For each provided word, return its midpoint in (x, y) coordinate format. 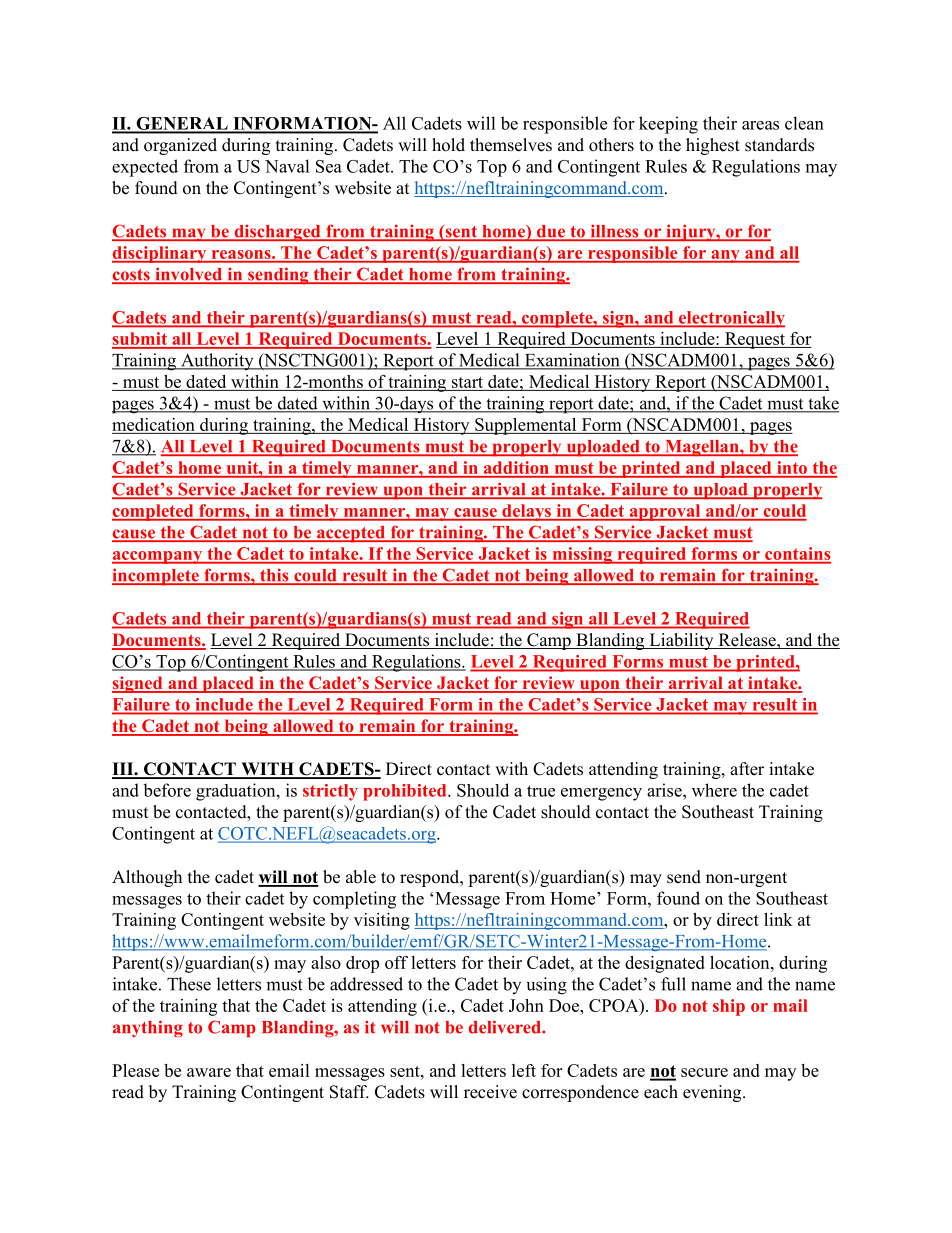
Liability (681, 641)
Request (755, 340)
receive (490, 1092)
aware (209, 1072)
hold (448, 145)
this (274, 576)
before (167, 790)
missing (582, 555)
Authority (217, 361)
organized (180, 146)
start (467, 384)
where (714, 790)
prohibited (406, 792)
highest (713, 146)
